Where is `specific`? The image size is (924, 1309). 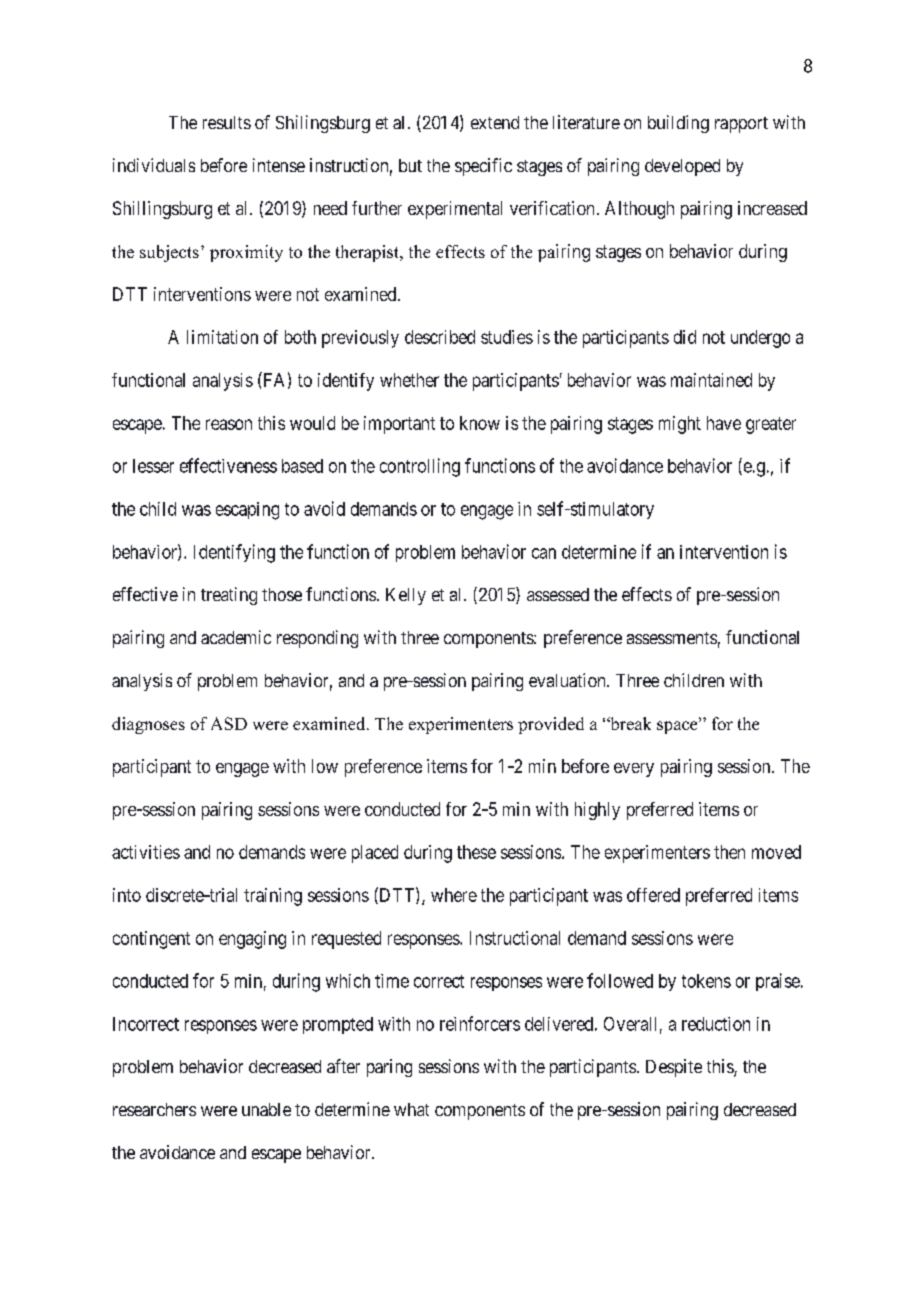
specific is located at coordinates (483, 167).
